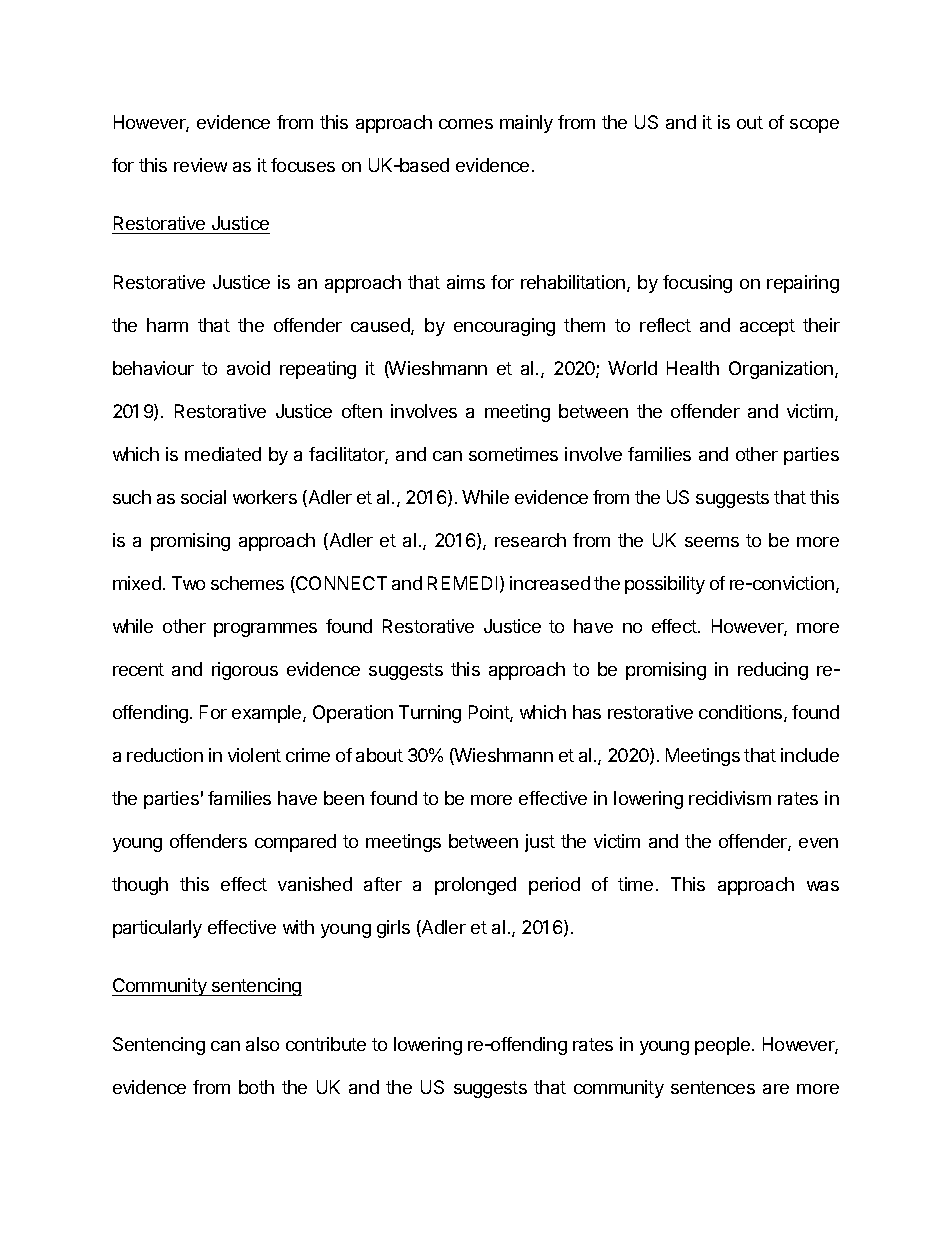 This document has height=1233, width=952. I want to click on REMEDI, so click(462, 583).
